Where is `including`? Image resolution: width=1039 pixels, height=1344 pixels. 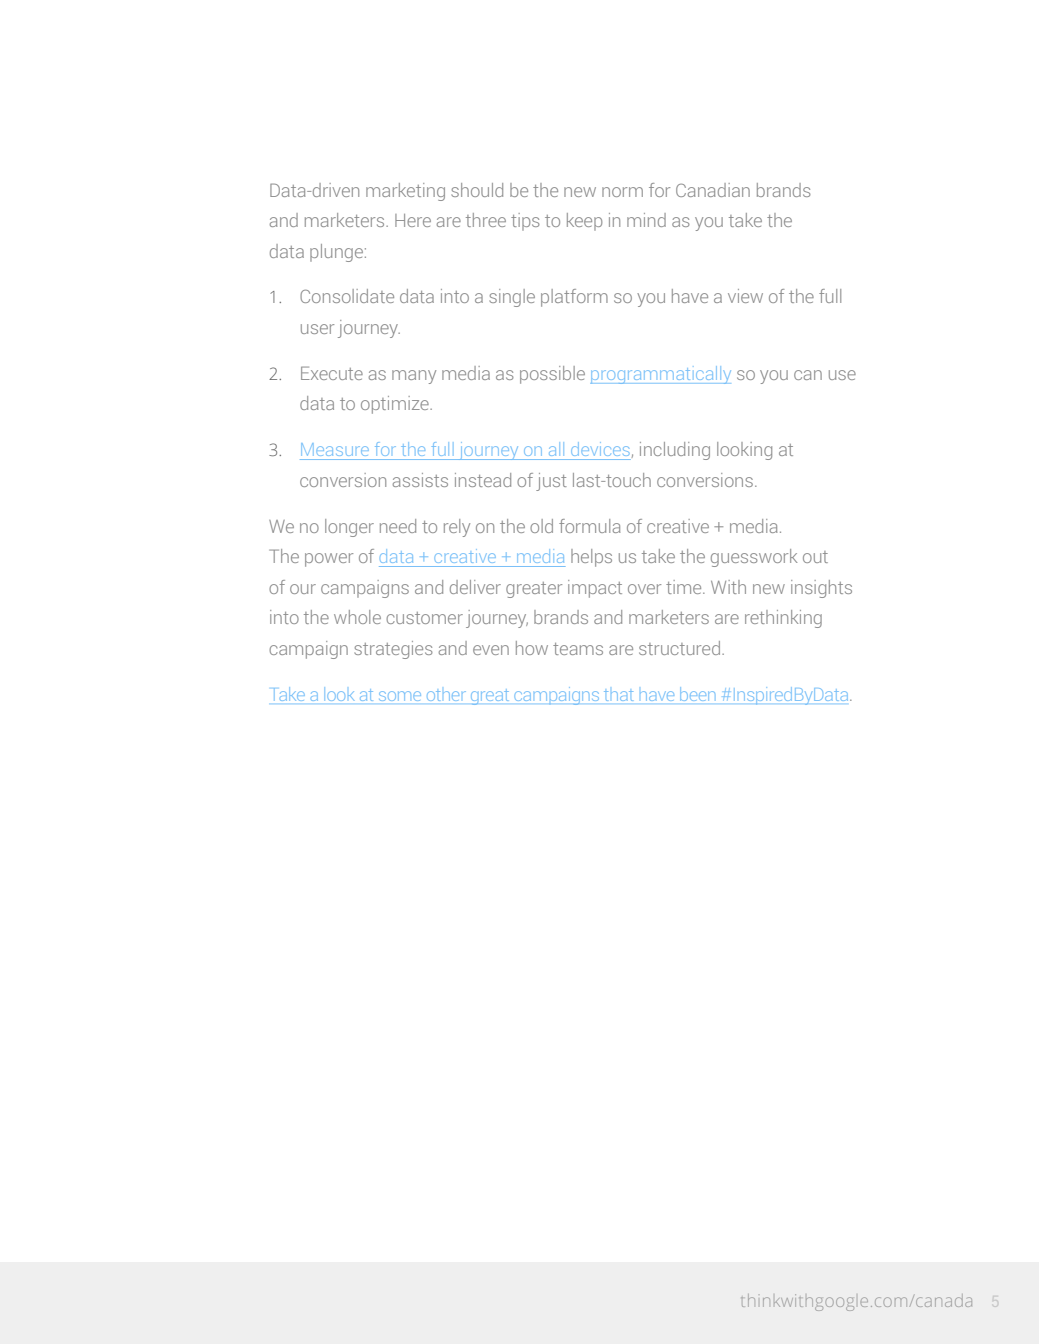 including is located at coordinates (675, 451).
